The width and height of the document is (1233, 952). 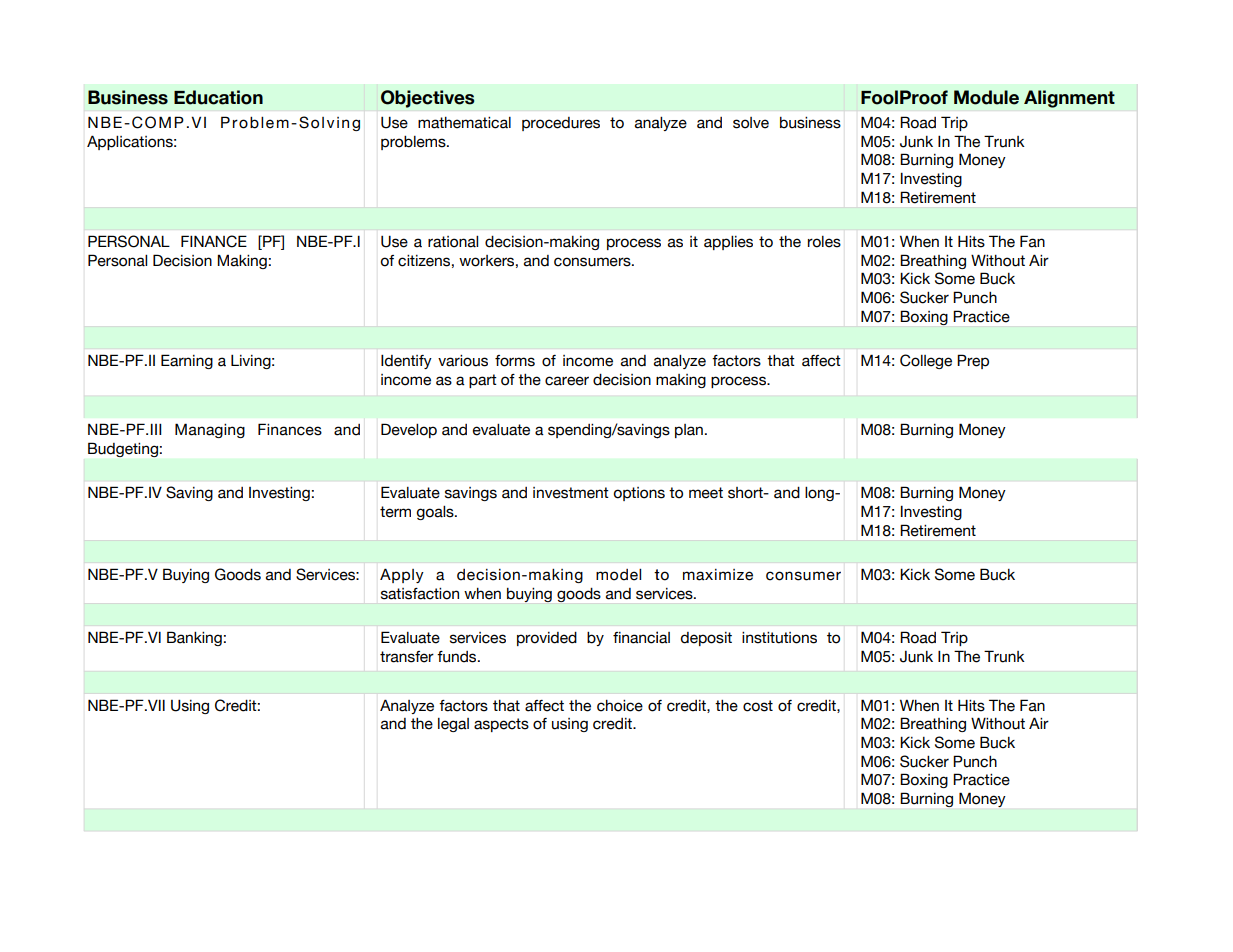 I want to click on choice, so click(x=620, y=706).
